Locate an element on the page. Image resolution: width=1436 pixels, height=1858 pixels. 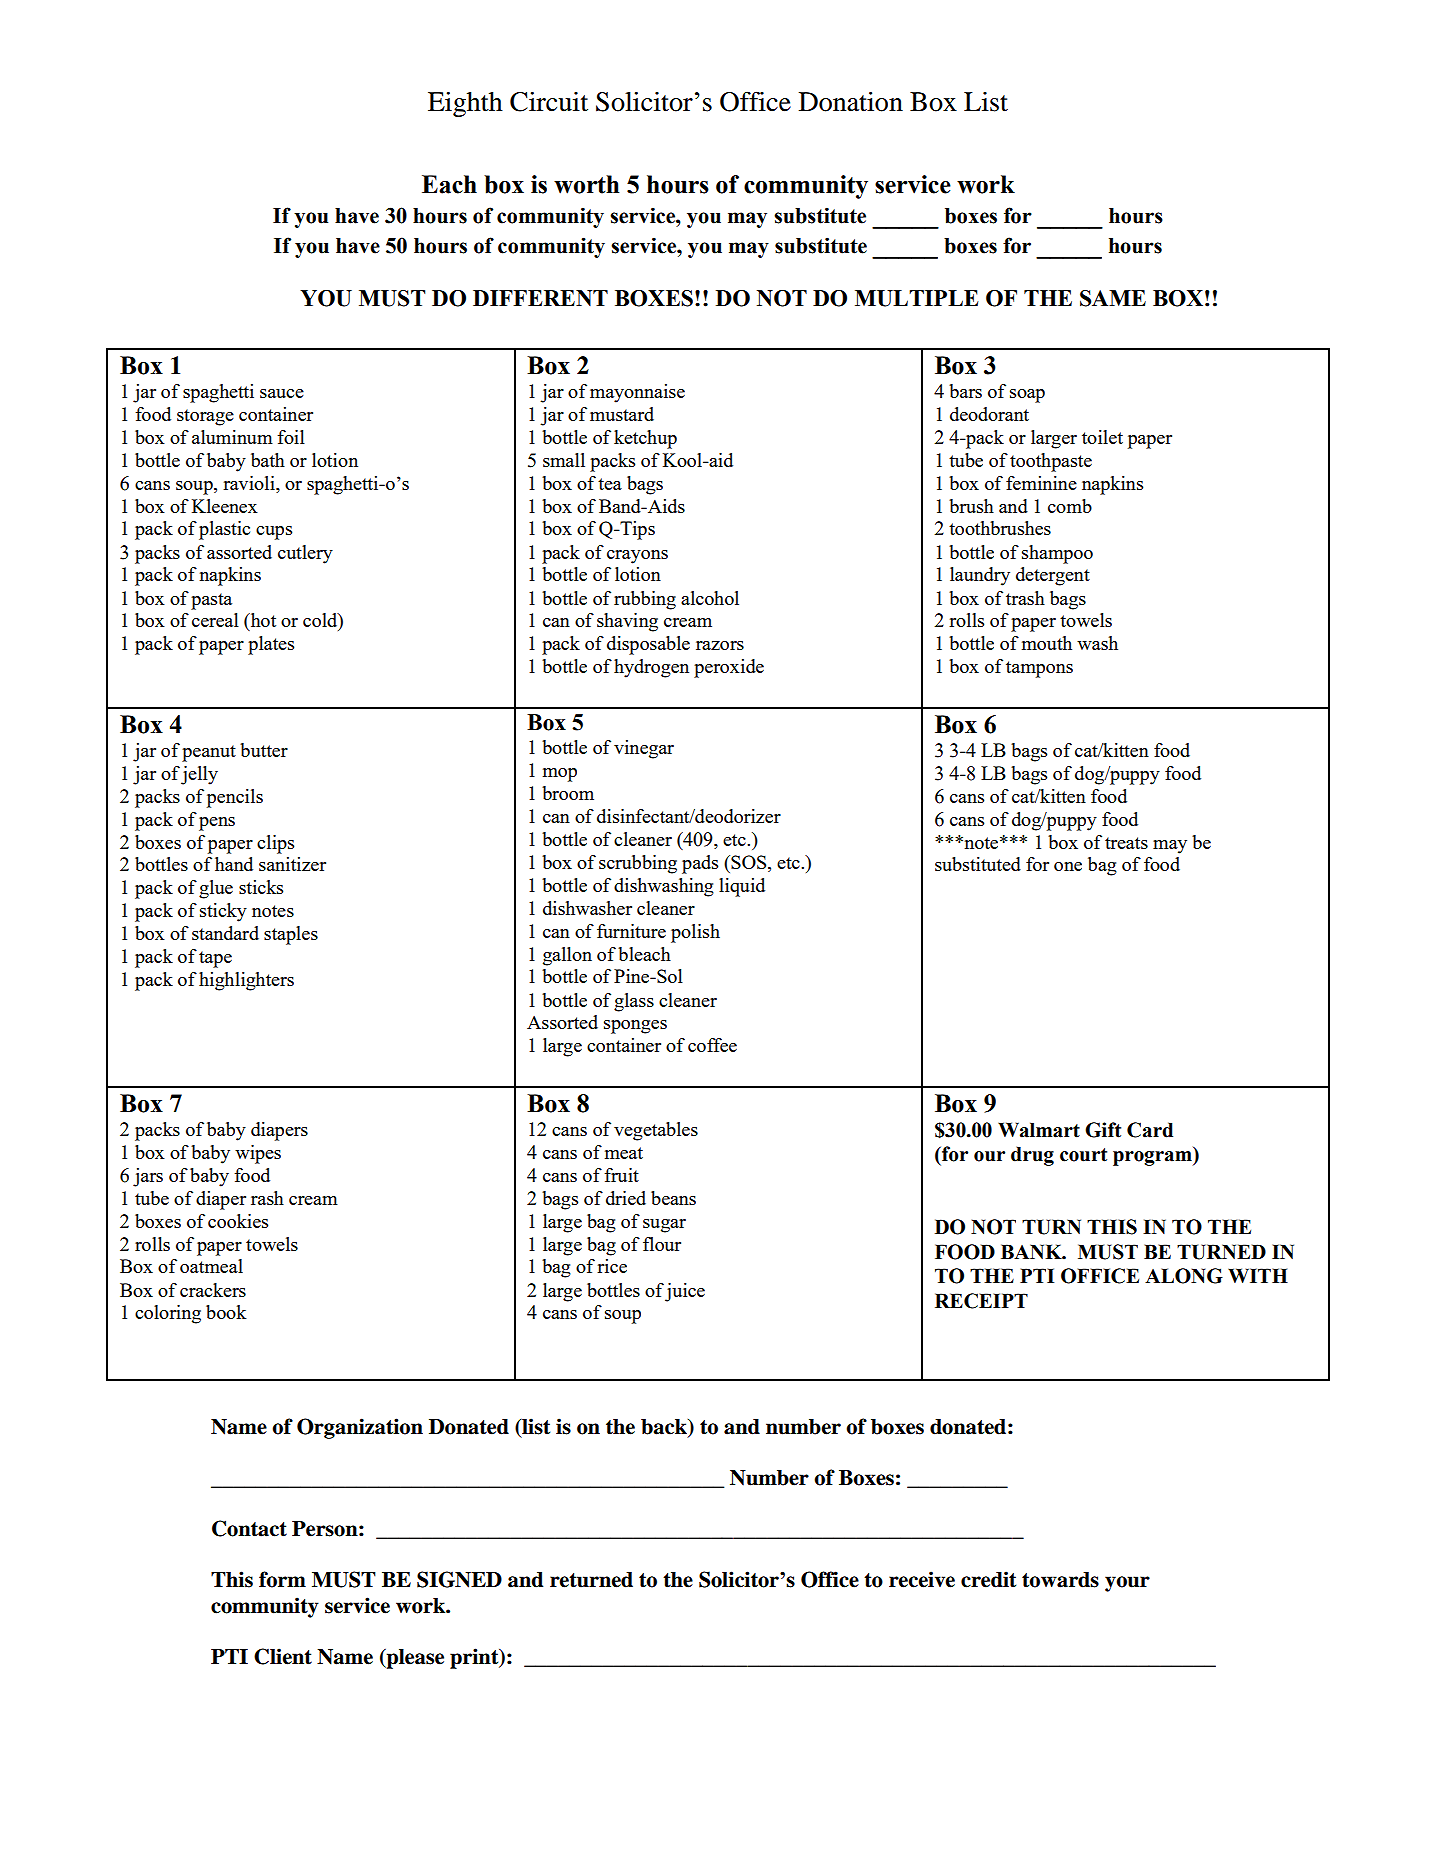
cookies is located at coordinates (238, 1221).
